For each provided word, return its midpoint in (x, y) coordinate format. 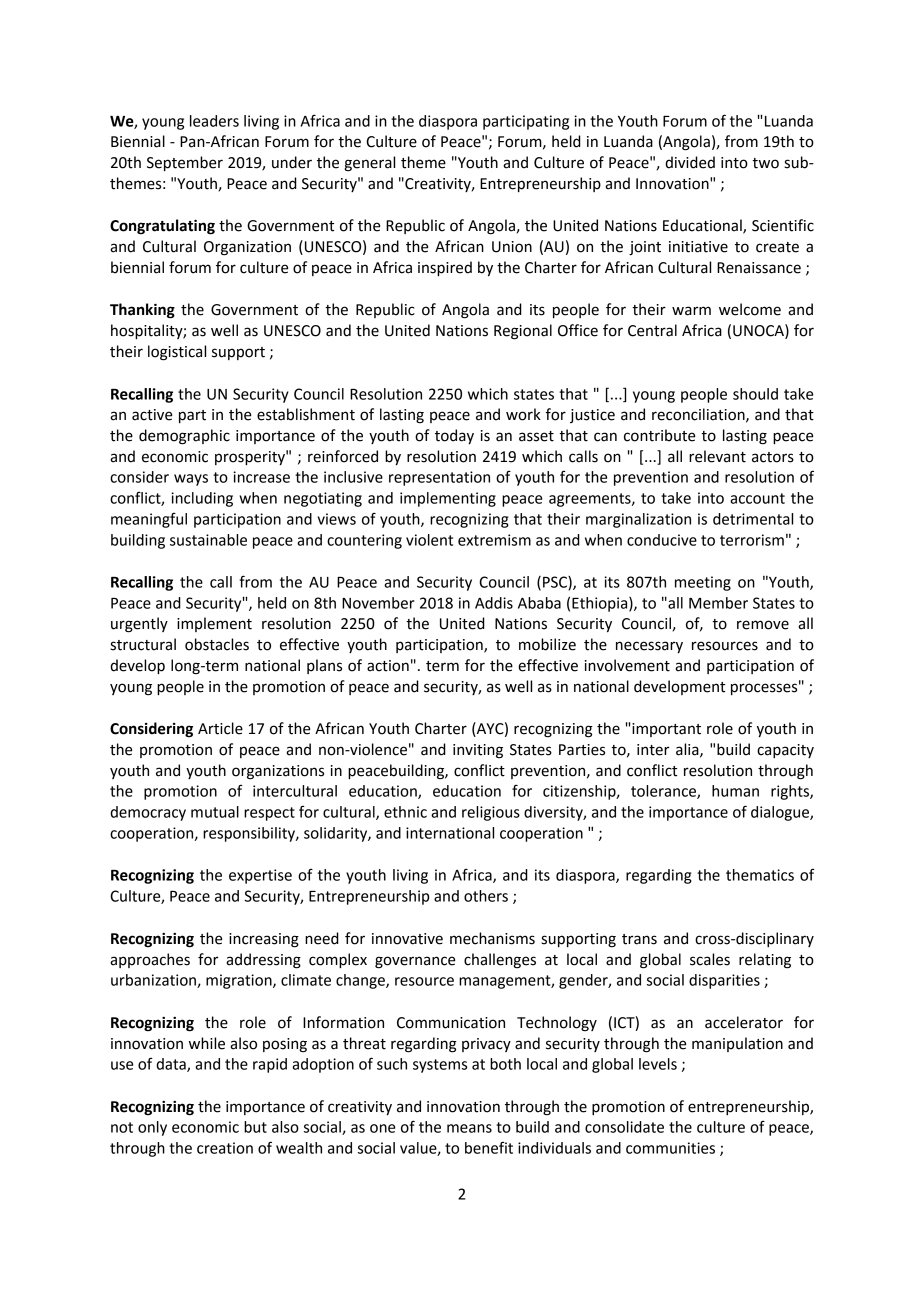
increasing (264, 940)
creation (225, 1148)
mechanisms (492, 938)
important (666, 730)
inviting (478, 751)
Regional (523, 332)
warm (691, 311)
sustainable (208, 540)
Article (220, 728)
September (185, 163)
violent (429, 540)
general (369, 164)
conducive (662, 540)
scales (710, 959)
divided (690, 162)
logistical (177, 353)
